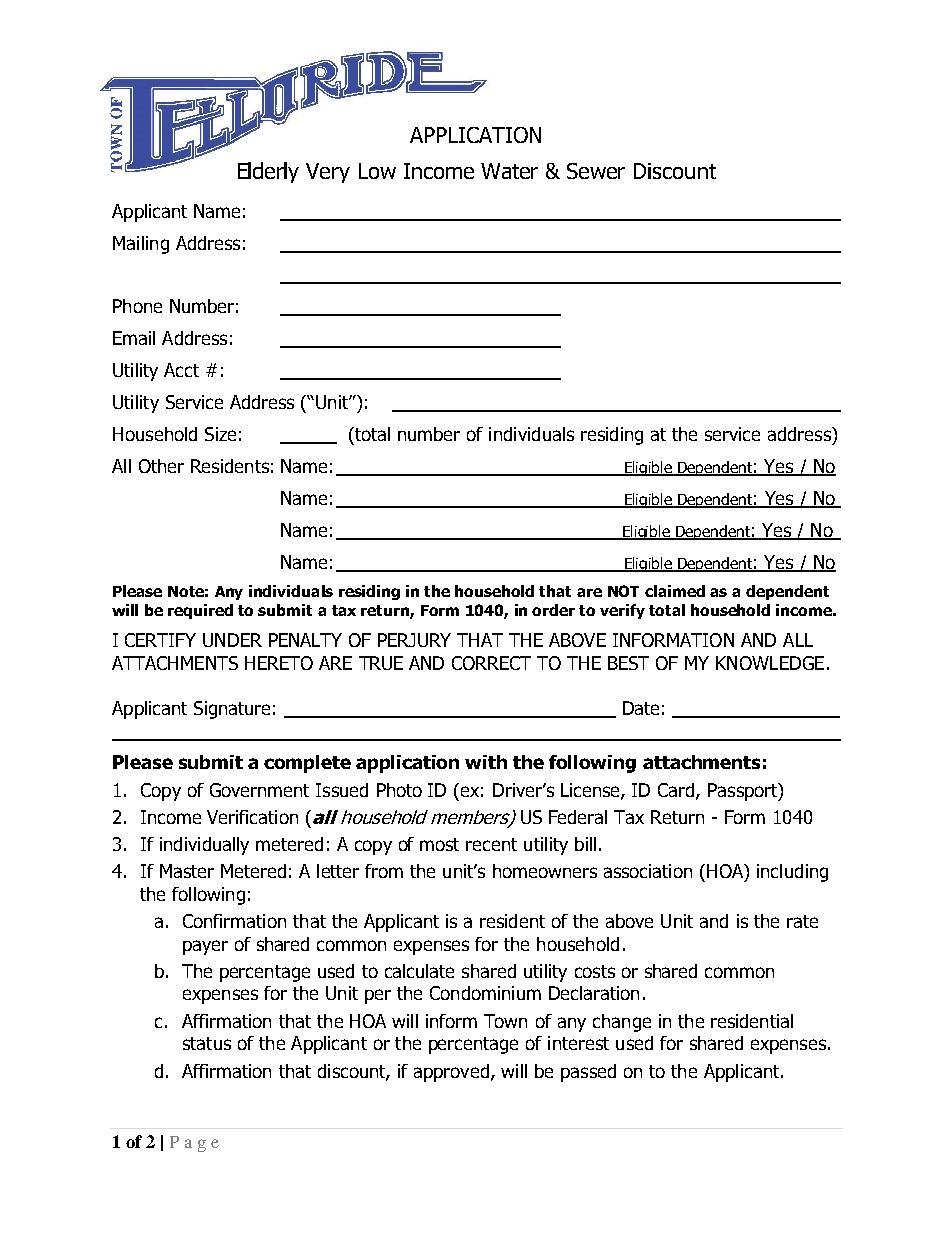 The image size is (952, 1233). I want to click on status, so click(207, 1043).
